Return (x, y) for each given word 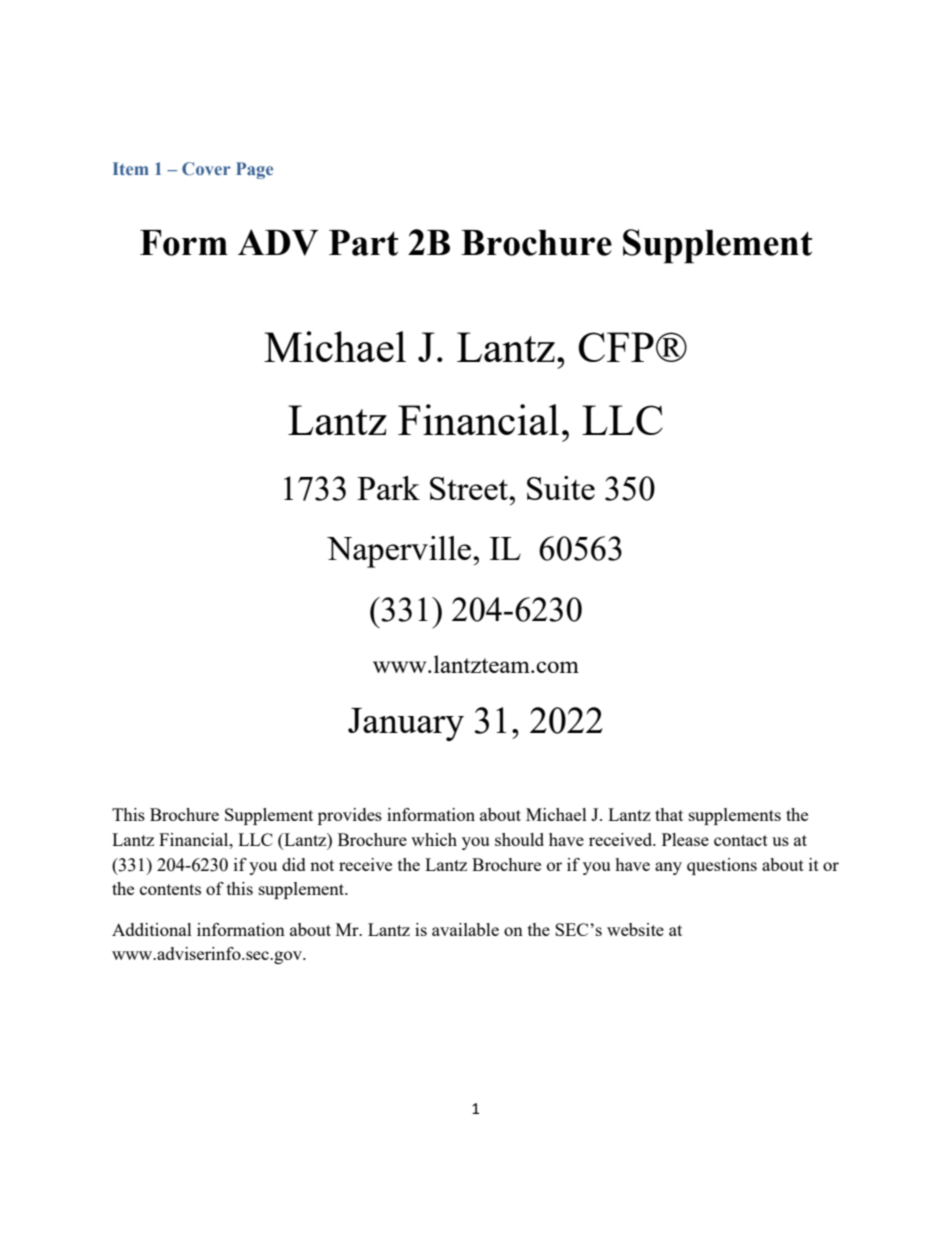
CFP (616, 347)
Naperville (400, 552)
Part (363, 243)
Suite (561, 488)
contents (170, 889)
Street (470, 488)
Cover (206, 169)
